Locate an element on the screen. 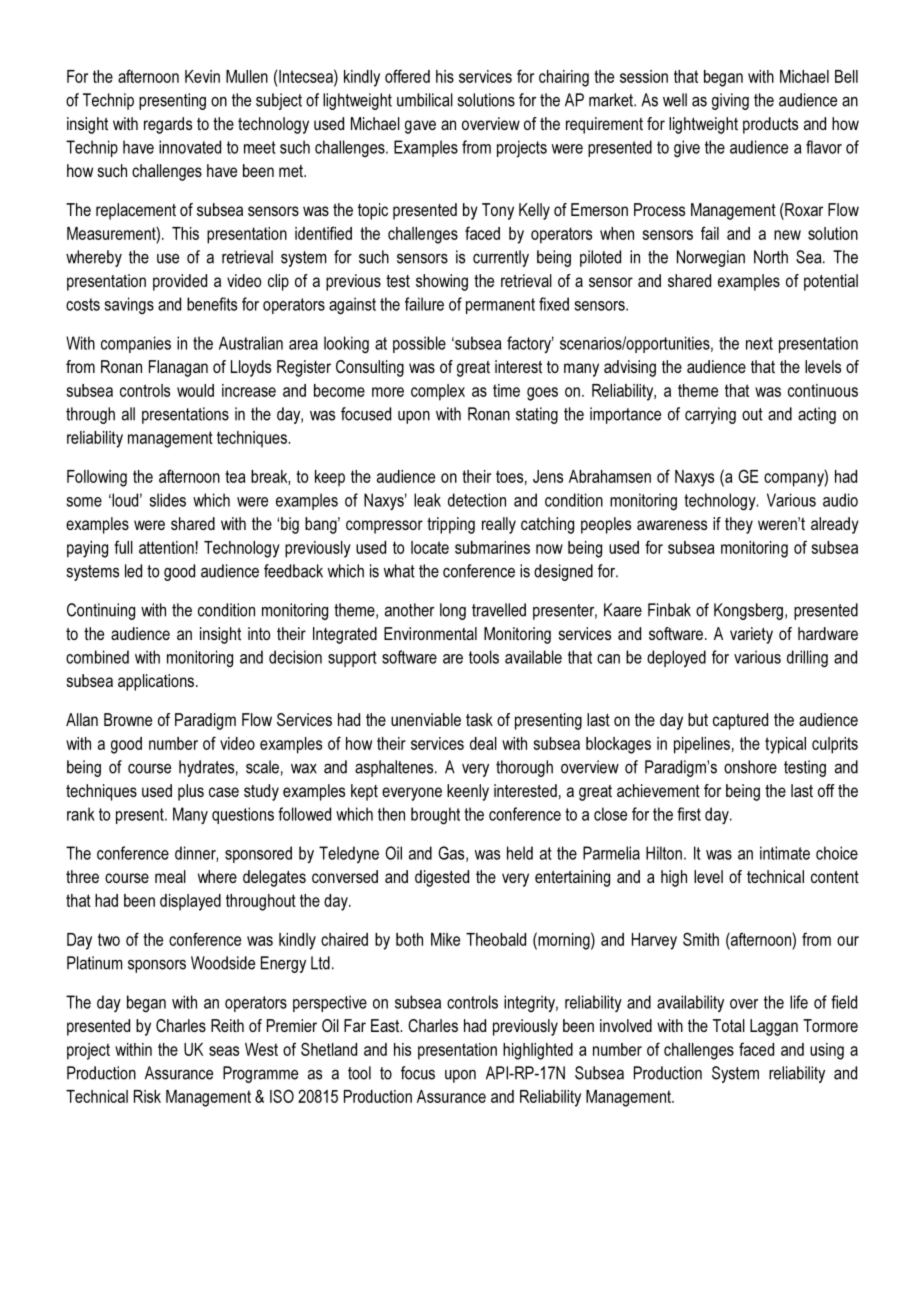 The height and width of the screenshot is (1308, 924). Flanagan is located at coordinates (178, 368).
